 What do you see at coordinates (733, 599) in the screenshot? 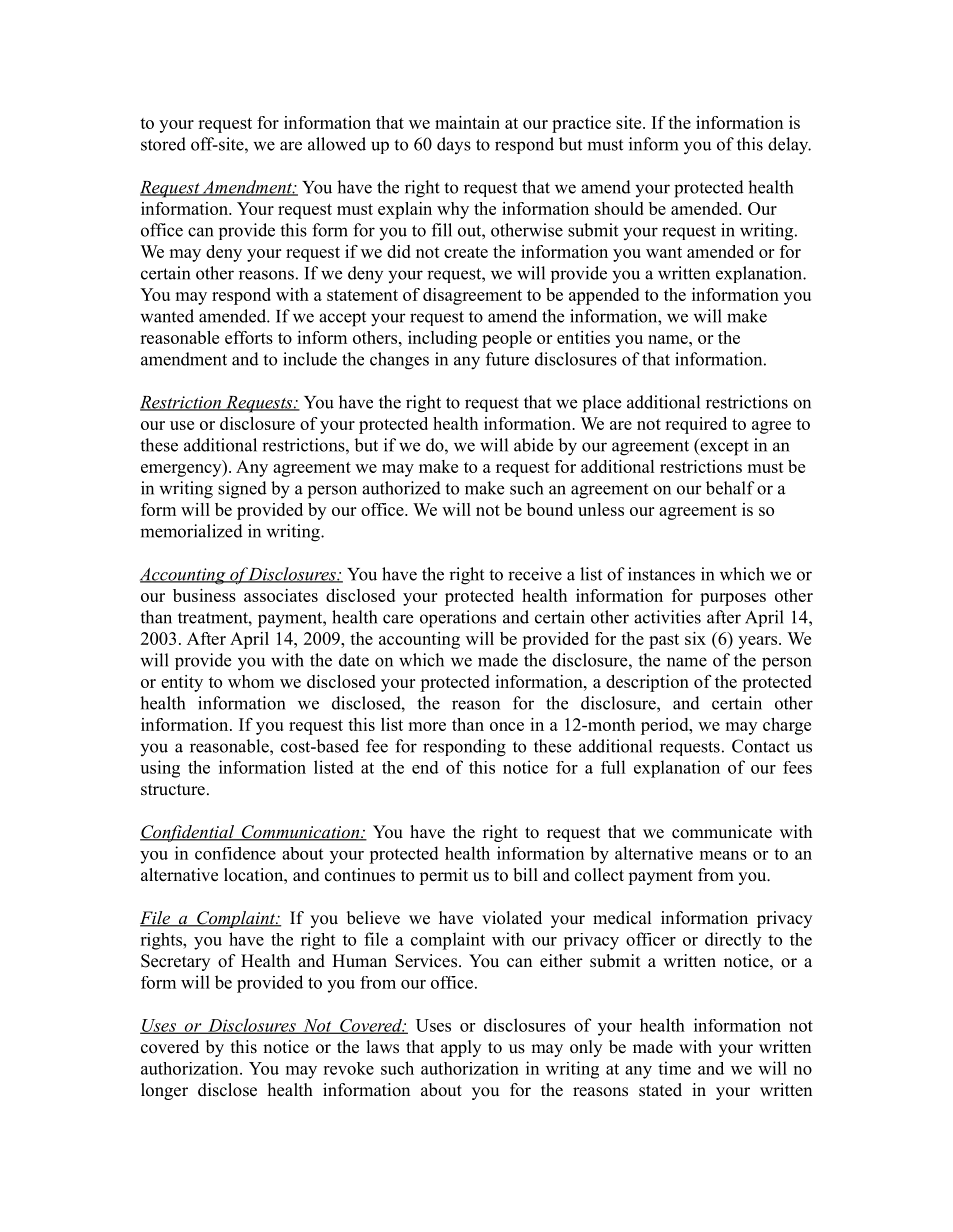
I see `purposes` at bounding box center [733, 599].
